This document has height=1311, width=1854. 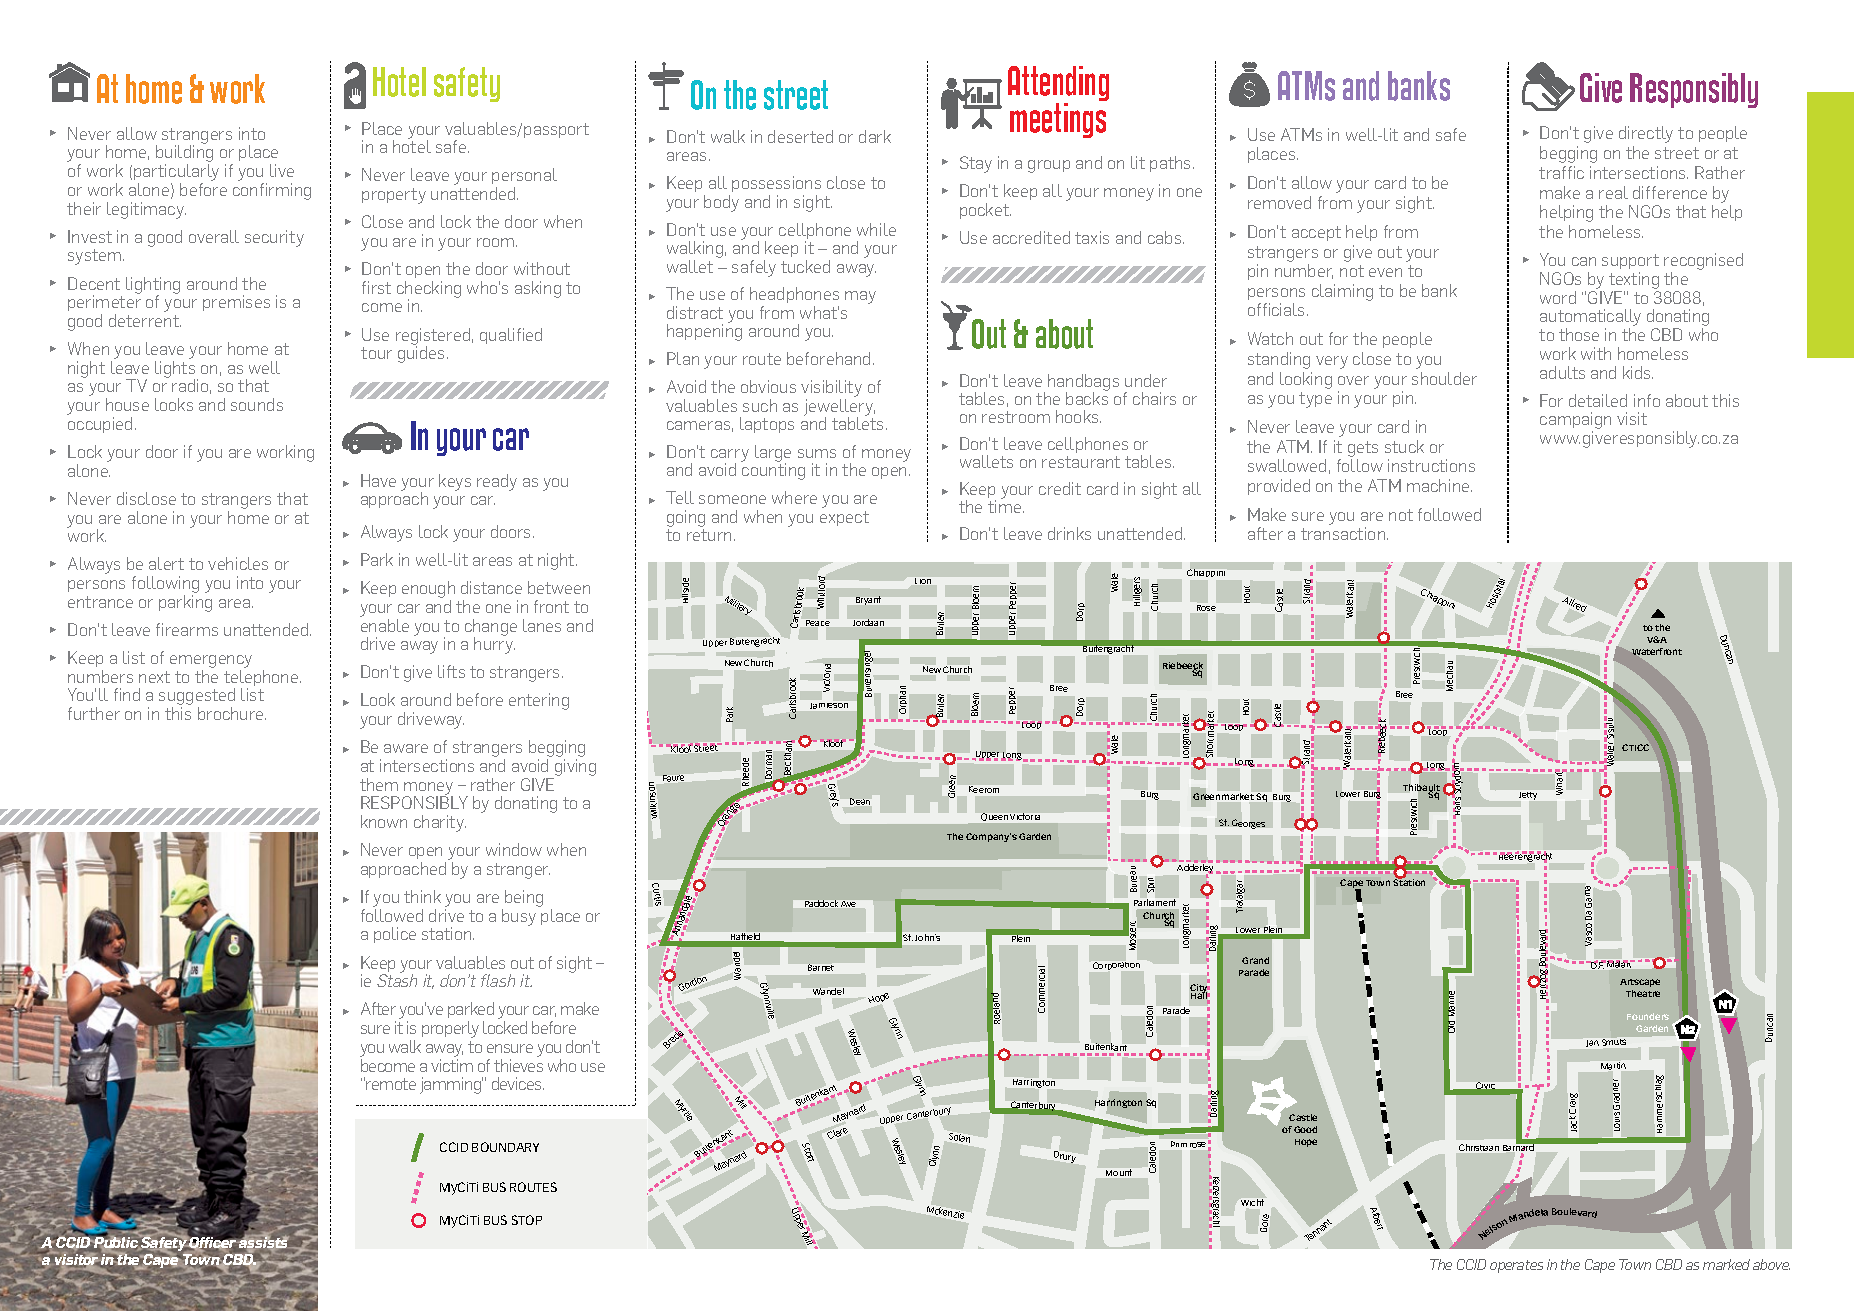 I want to click on police, so click(x=395, y=935).
